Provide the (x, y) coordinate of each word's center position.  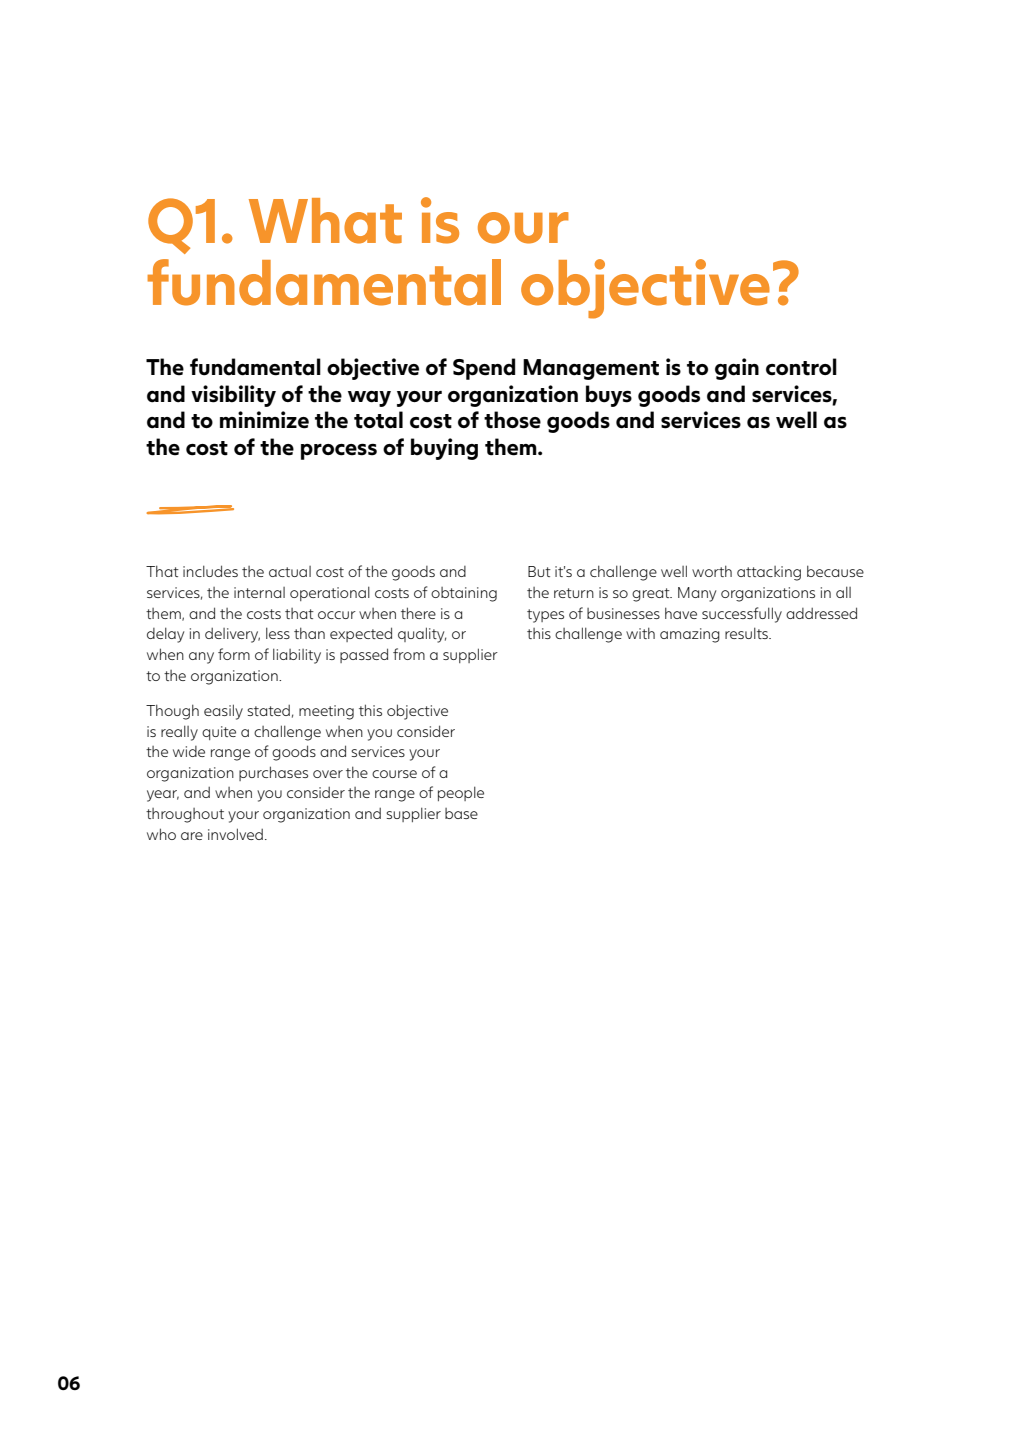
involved (235, 834)
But (539, 571)
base (461, 813)
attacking (769, 573)
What (325, 221)
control (801, 367)
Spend (484, 369)
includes (210, 571)
